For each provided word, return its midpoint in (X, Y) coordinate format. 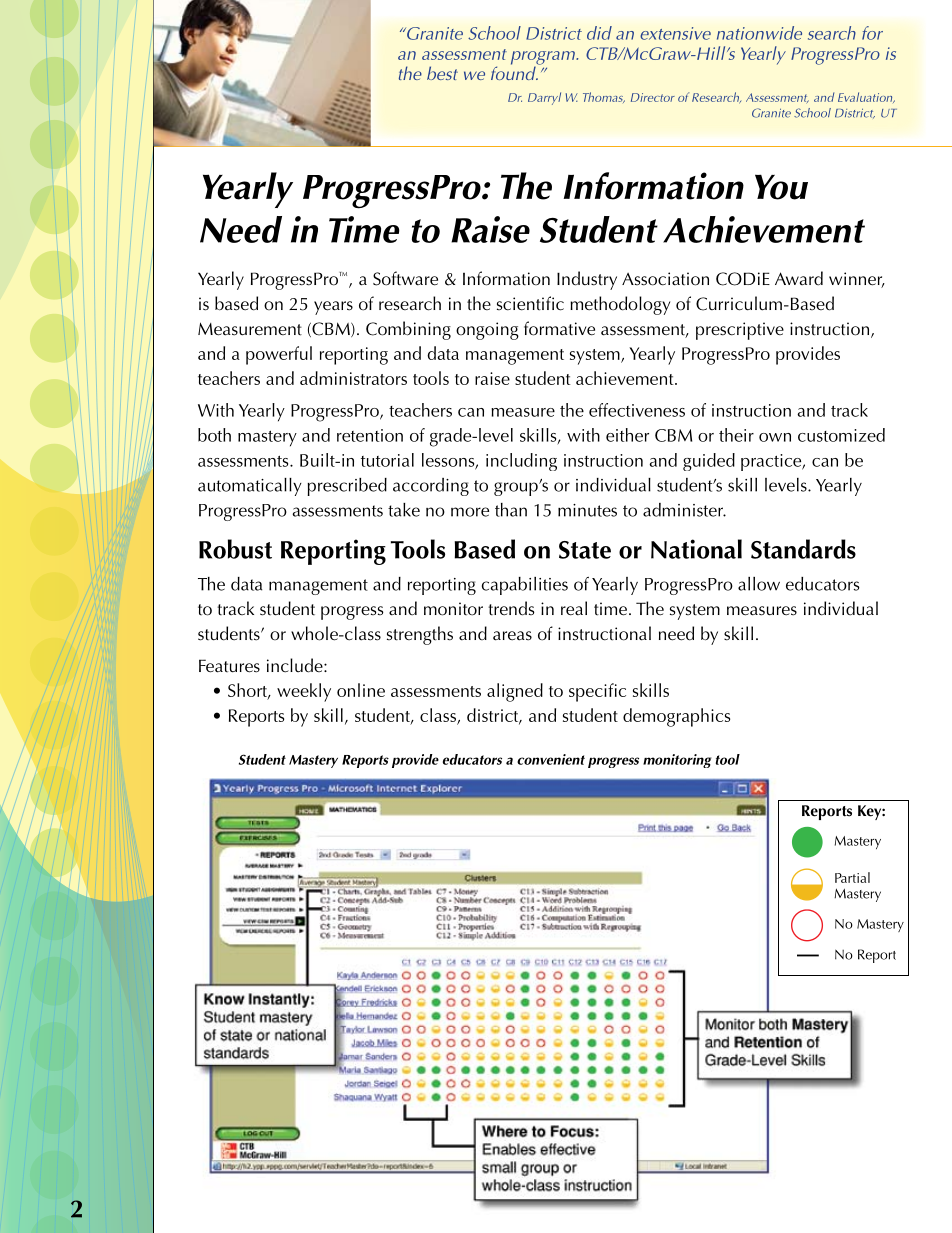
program (544, 59)
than (511, 510)
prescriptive (740, 331)
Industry (587, 280)
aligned (515, 692)
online (361, 690)
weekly (304, 692)
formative (559, 328)
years (333, 308)
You (781, 187)
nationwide (759, 33)
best (442, 73)
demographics (676, 717)
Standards (803, 549)
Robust (235, 549)
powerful (279, 355)
